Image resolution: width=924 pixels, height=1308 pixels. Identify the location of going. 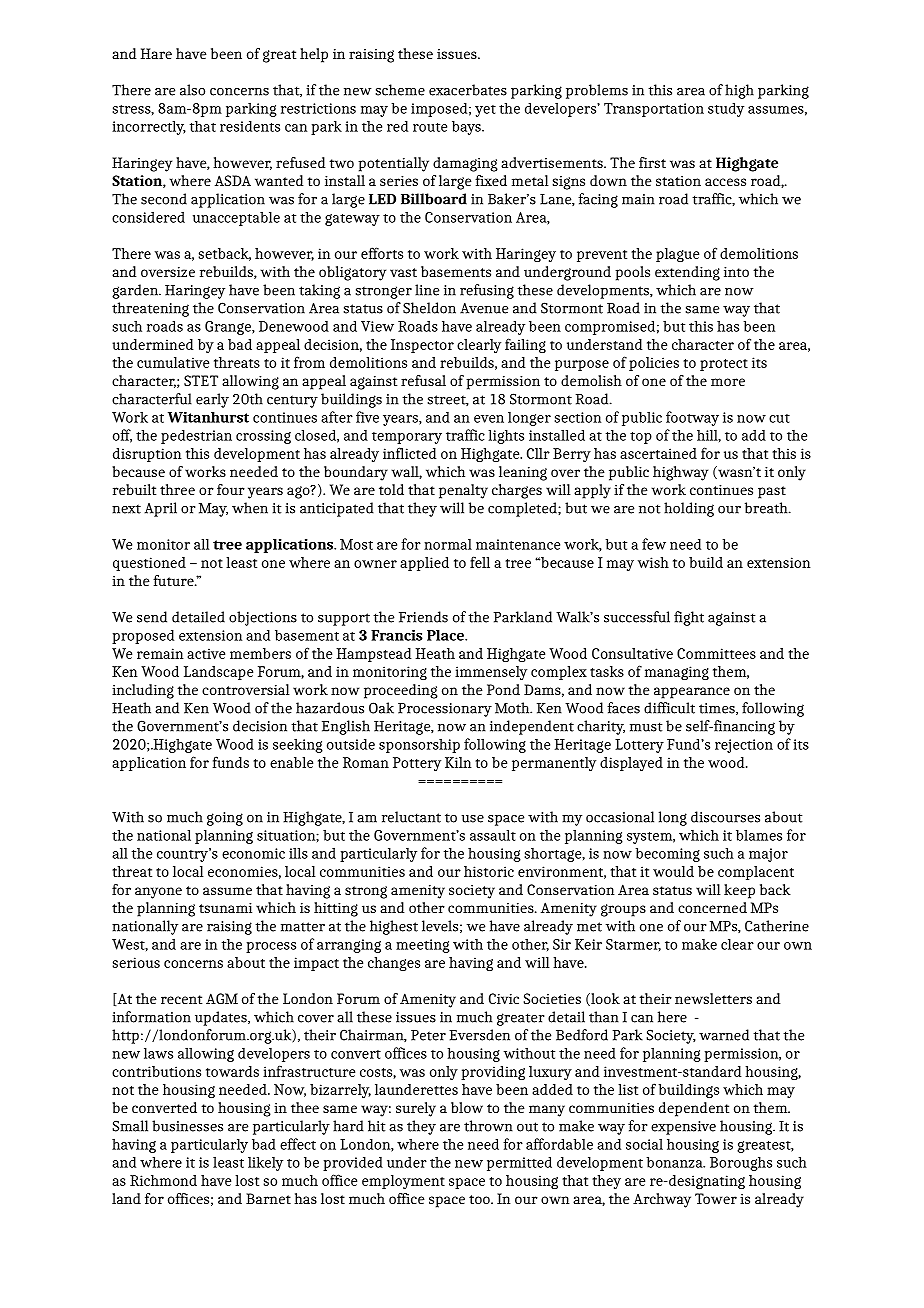
(225, 819).
